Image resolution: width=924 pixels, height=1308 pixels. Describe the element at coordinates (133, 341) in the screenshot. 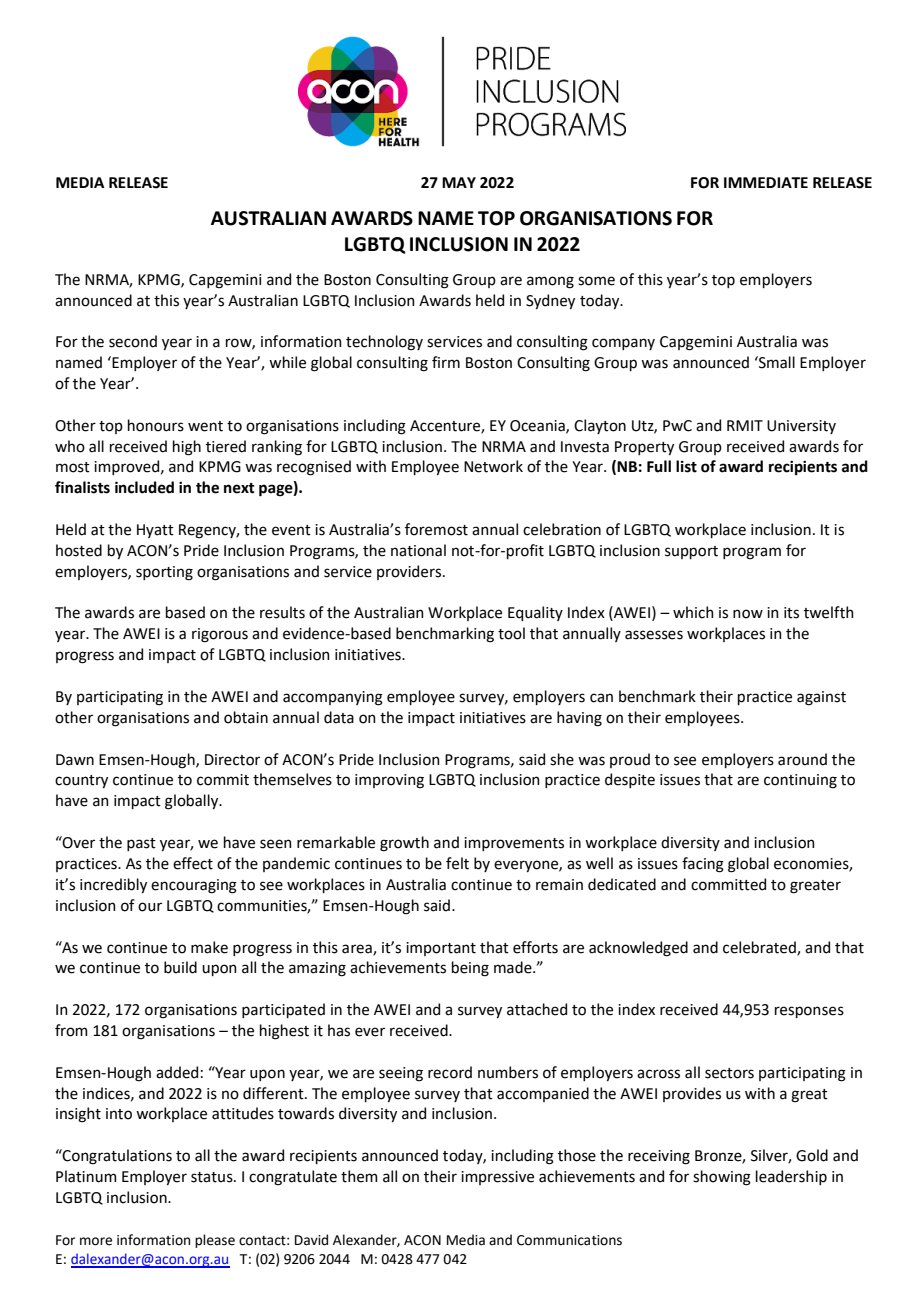

I see `second` at that location.
